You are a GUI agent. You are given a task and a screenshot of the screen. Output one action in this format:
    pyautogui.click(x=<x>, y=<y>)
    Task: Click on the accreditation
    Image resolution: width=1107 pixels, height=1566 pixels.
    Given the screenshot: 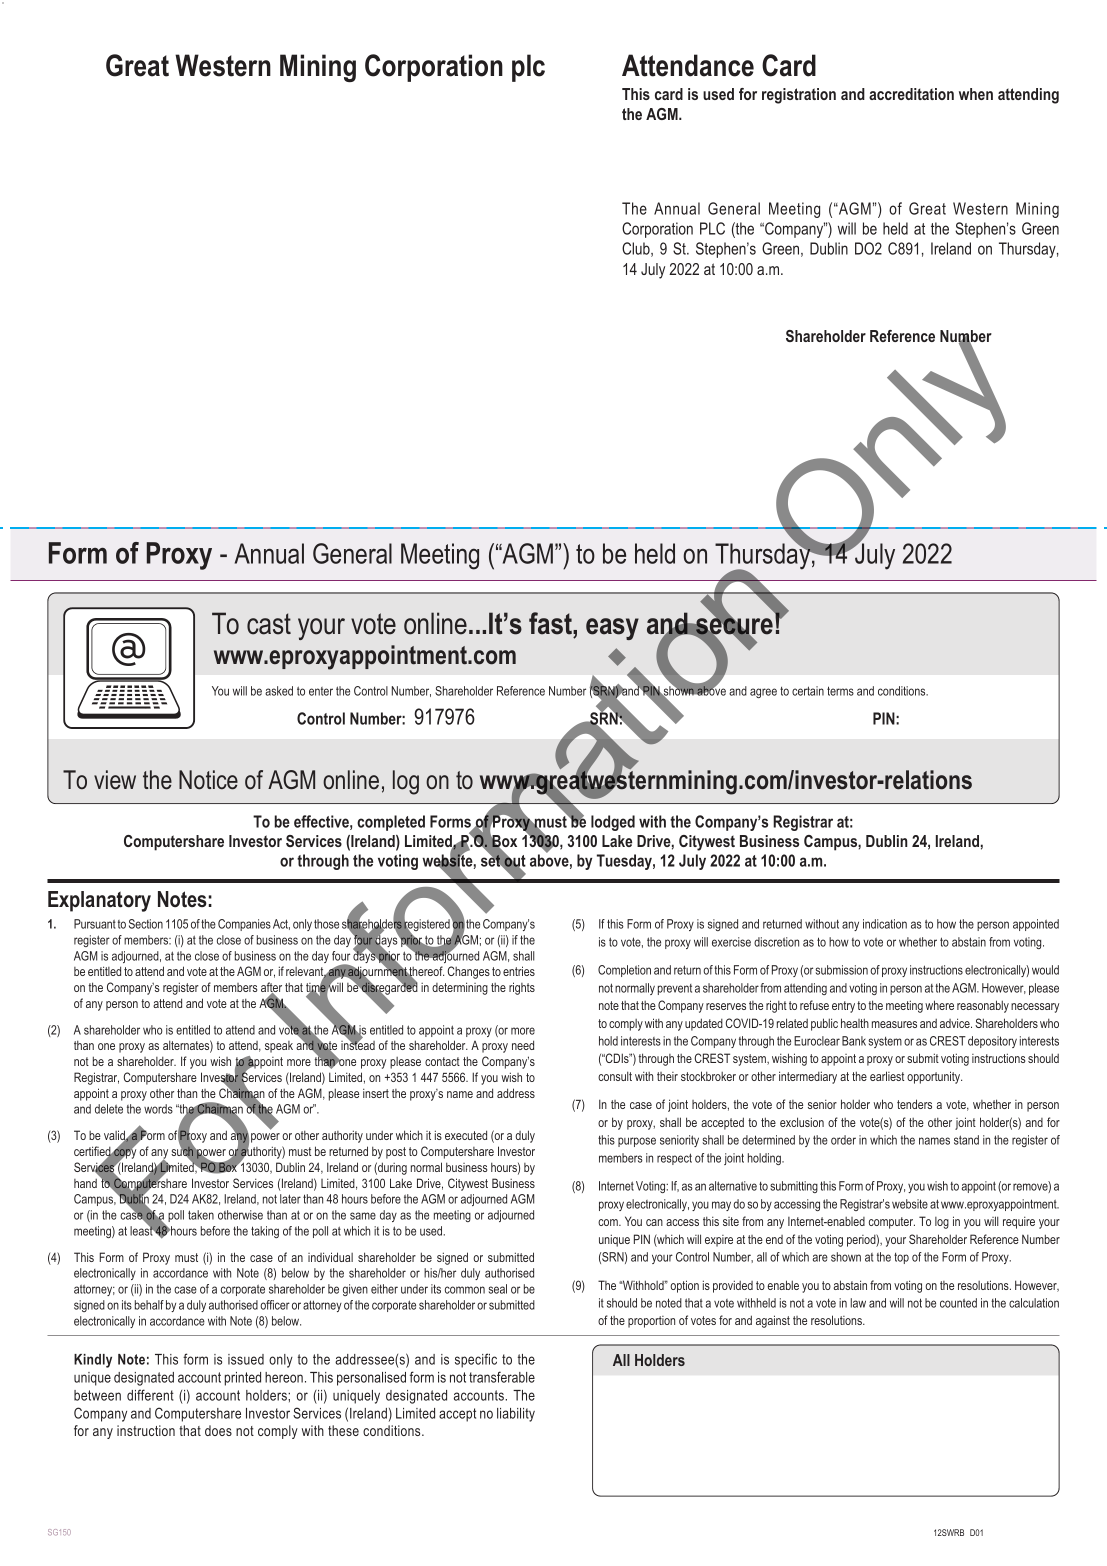 What is the action you would take?
    pyautogui.click(x=911, y=94)
